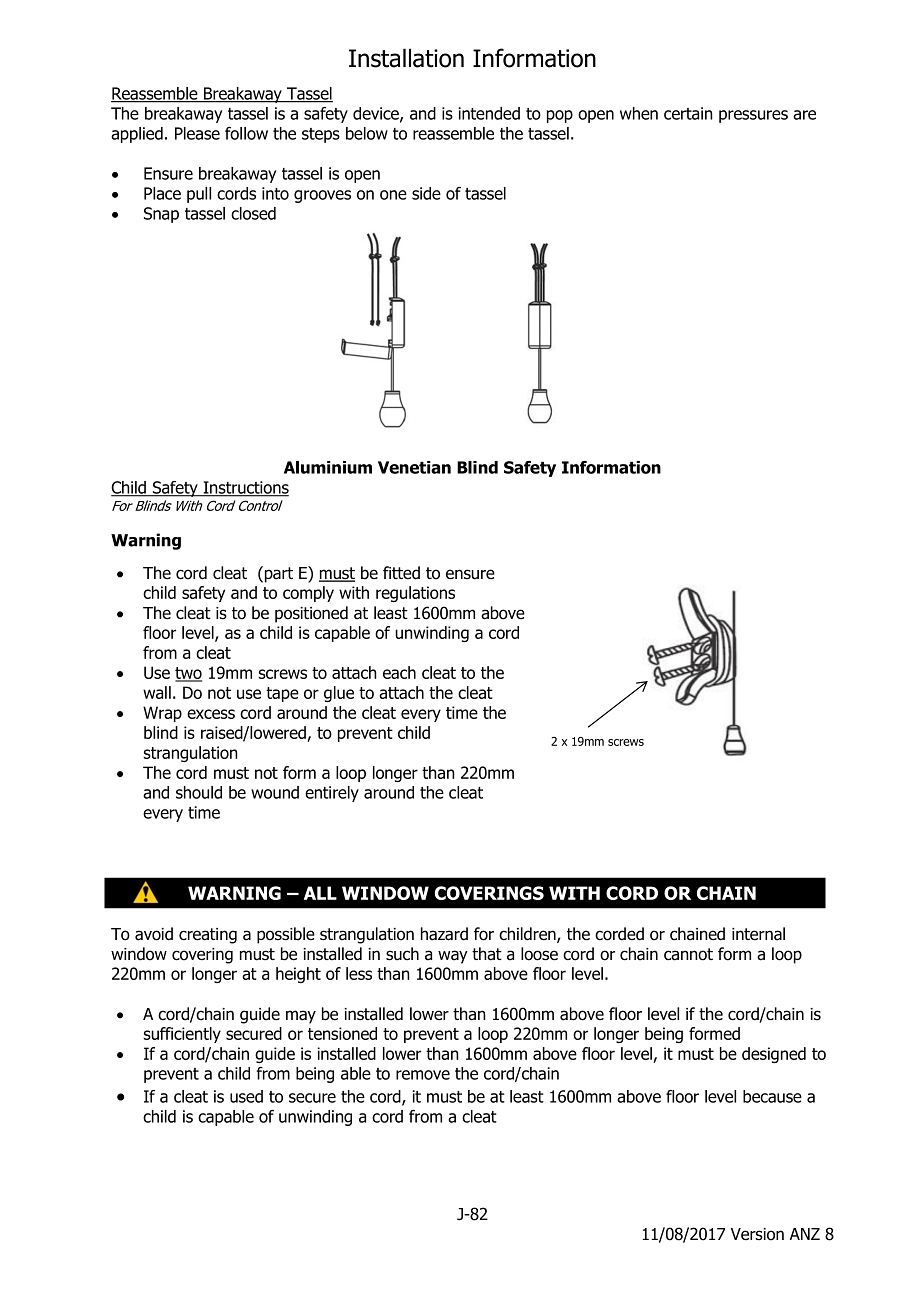  I want to click on fitted, so click(401, 573).
